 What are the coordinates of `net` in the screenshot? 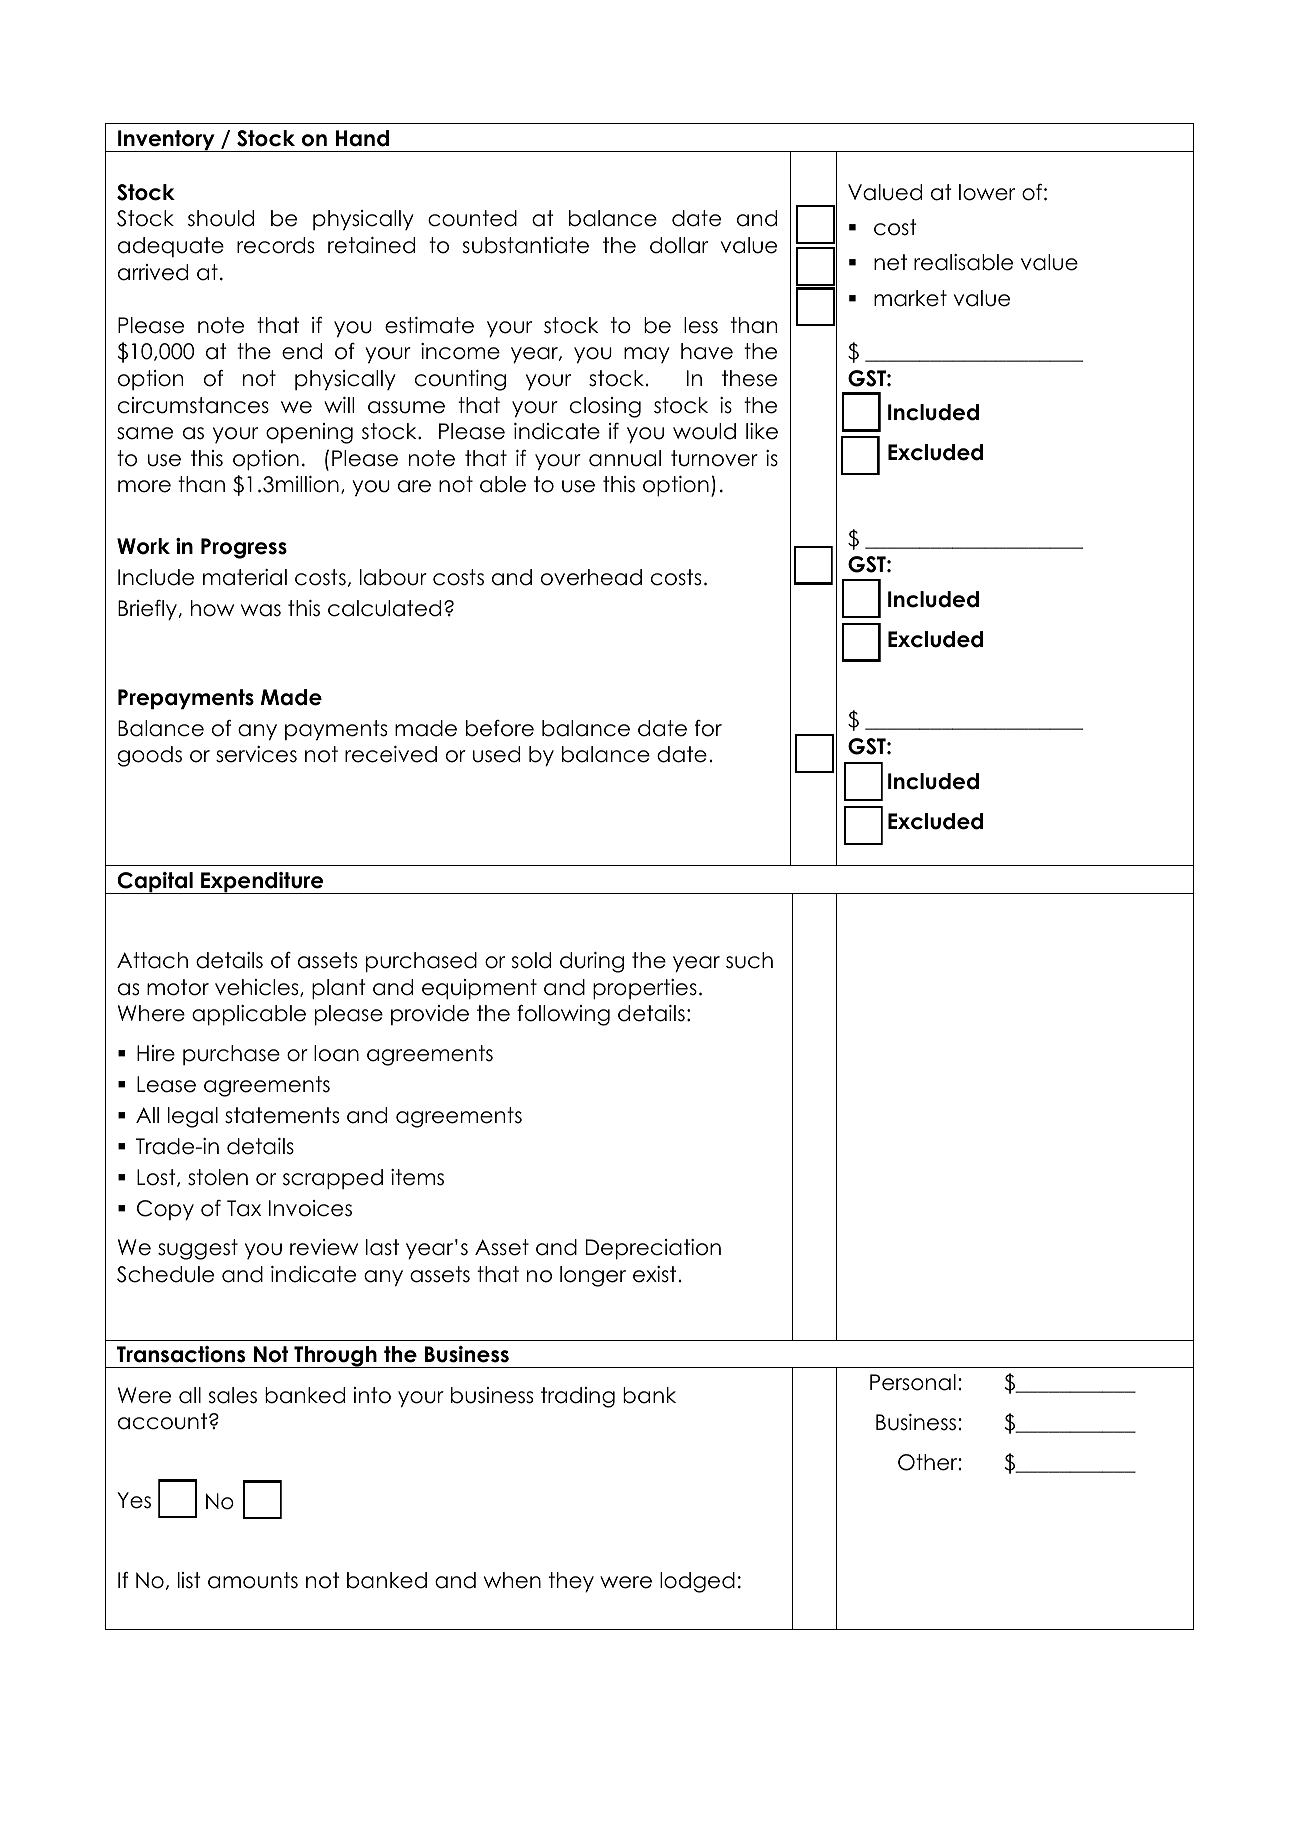 It's located at (890, 262).
